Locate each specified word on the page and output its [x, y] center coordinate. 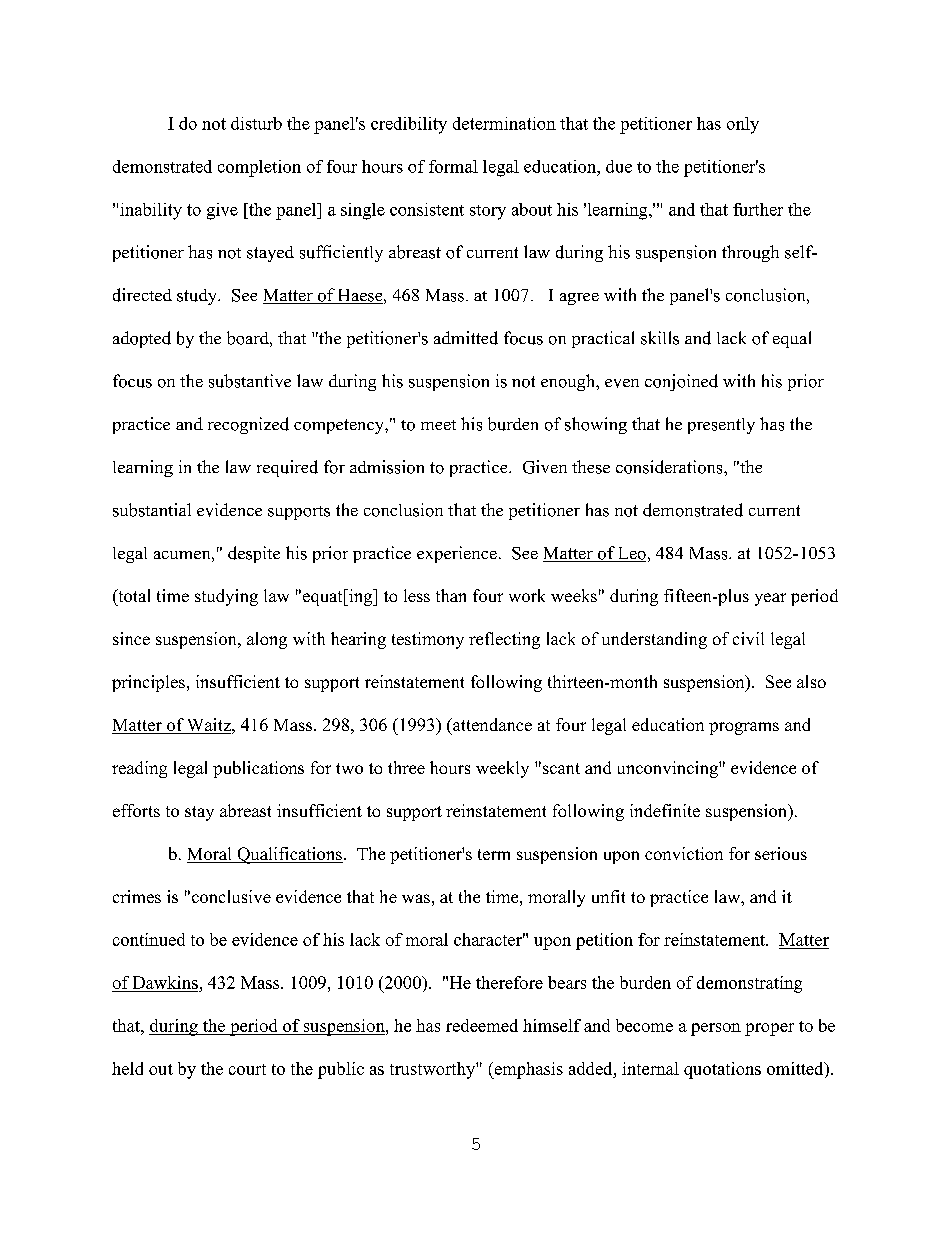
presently [721, 426]
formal [453, 166]
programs [744, 728]
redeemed [482, 1025]
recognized [248, 425]
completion [259, 168]
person [716, 1029]
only [743, 125]
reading [139, 769]
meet [438, 425]
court [247, 1069]
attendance [491, 724]
